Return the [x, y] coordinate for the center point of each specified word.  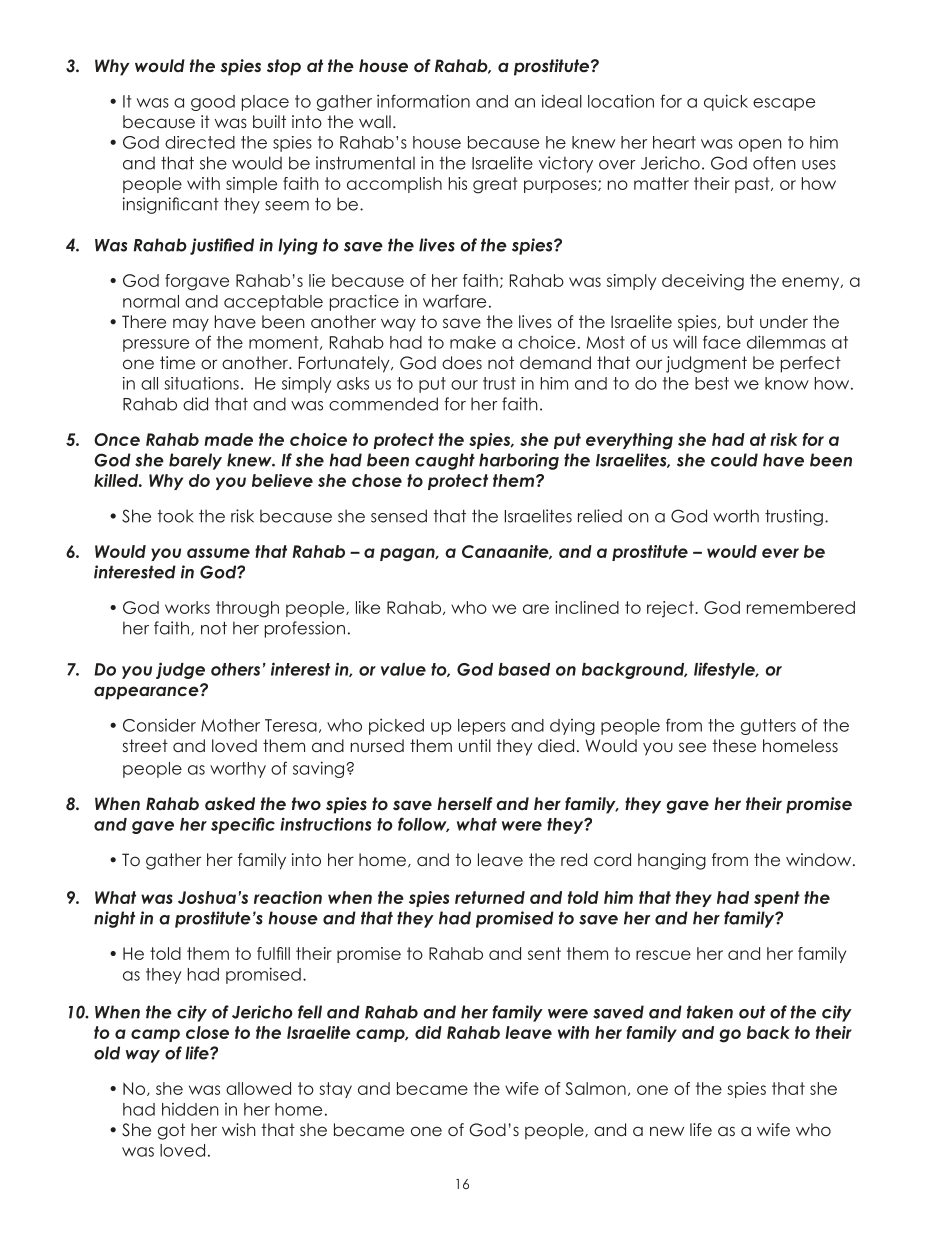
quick [726, 102]
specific [243, 825]
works [187, 607]
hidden [190, 1109]
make [473, 342]
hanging [672, 861]
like [368, 607]
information [423, 101]
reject [671, 609]
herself [465, 803]
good [213, 103]
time [177, 362]
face [722, 342]
